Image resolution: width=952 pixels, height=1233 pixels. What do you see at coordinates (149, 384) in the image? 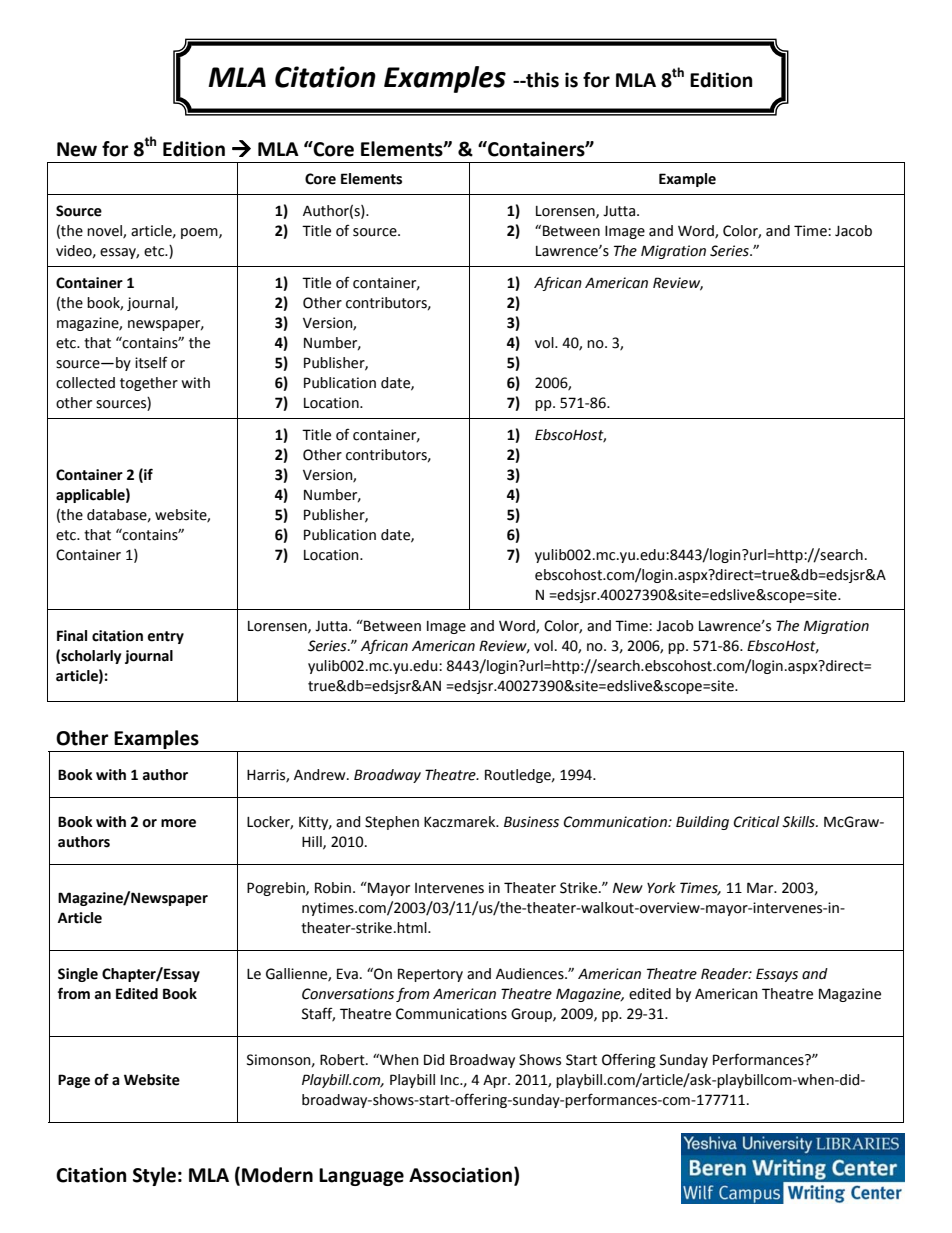
I see `together` at bounding box center [149, 384].
